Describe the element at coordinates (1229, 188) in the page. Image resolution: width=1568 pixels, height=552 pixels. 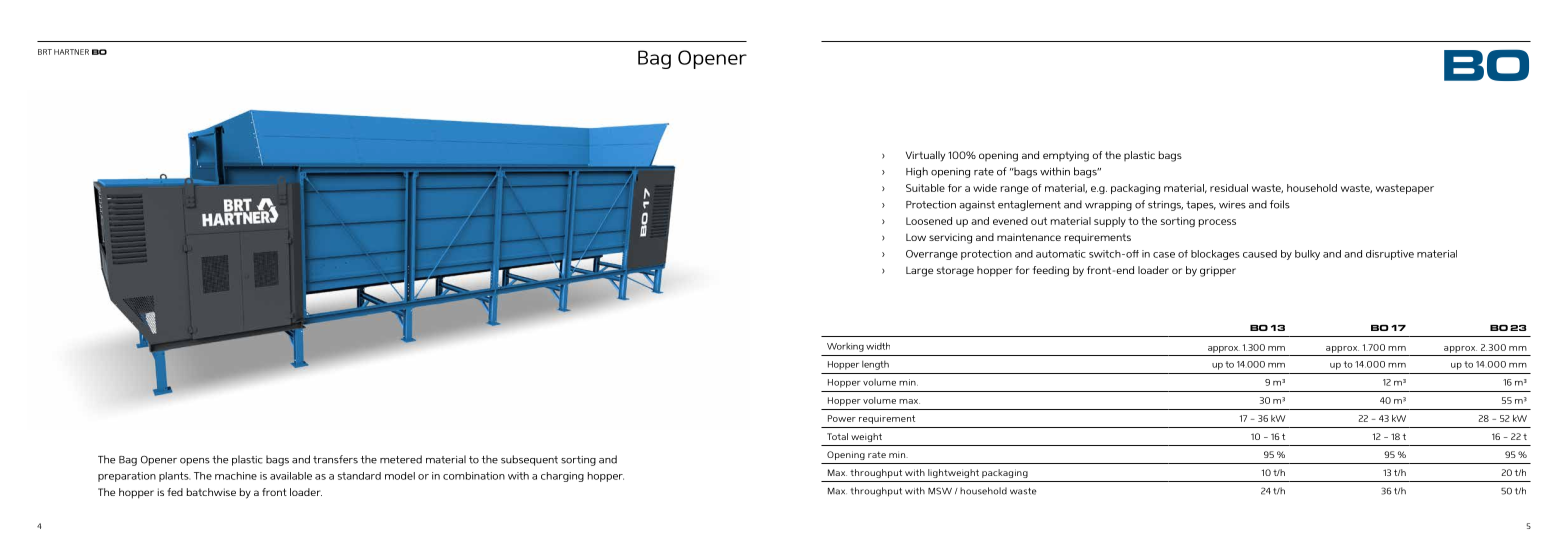
I see `residual` at that location.
